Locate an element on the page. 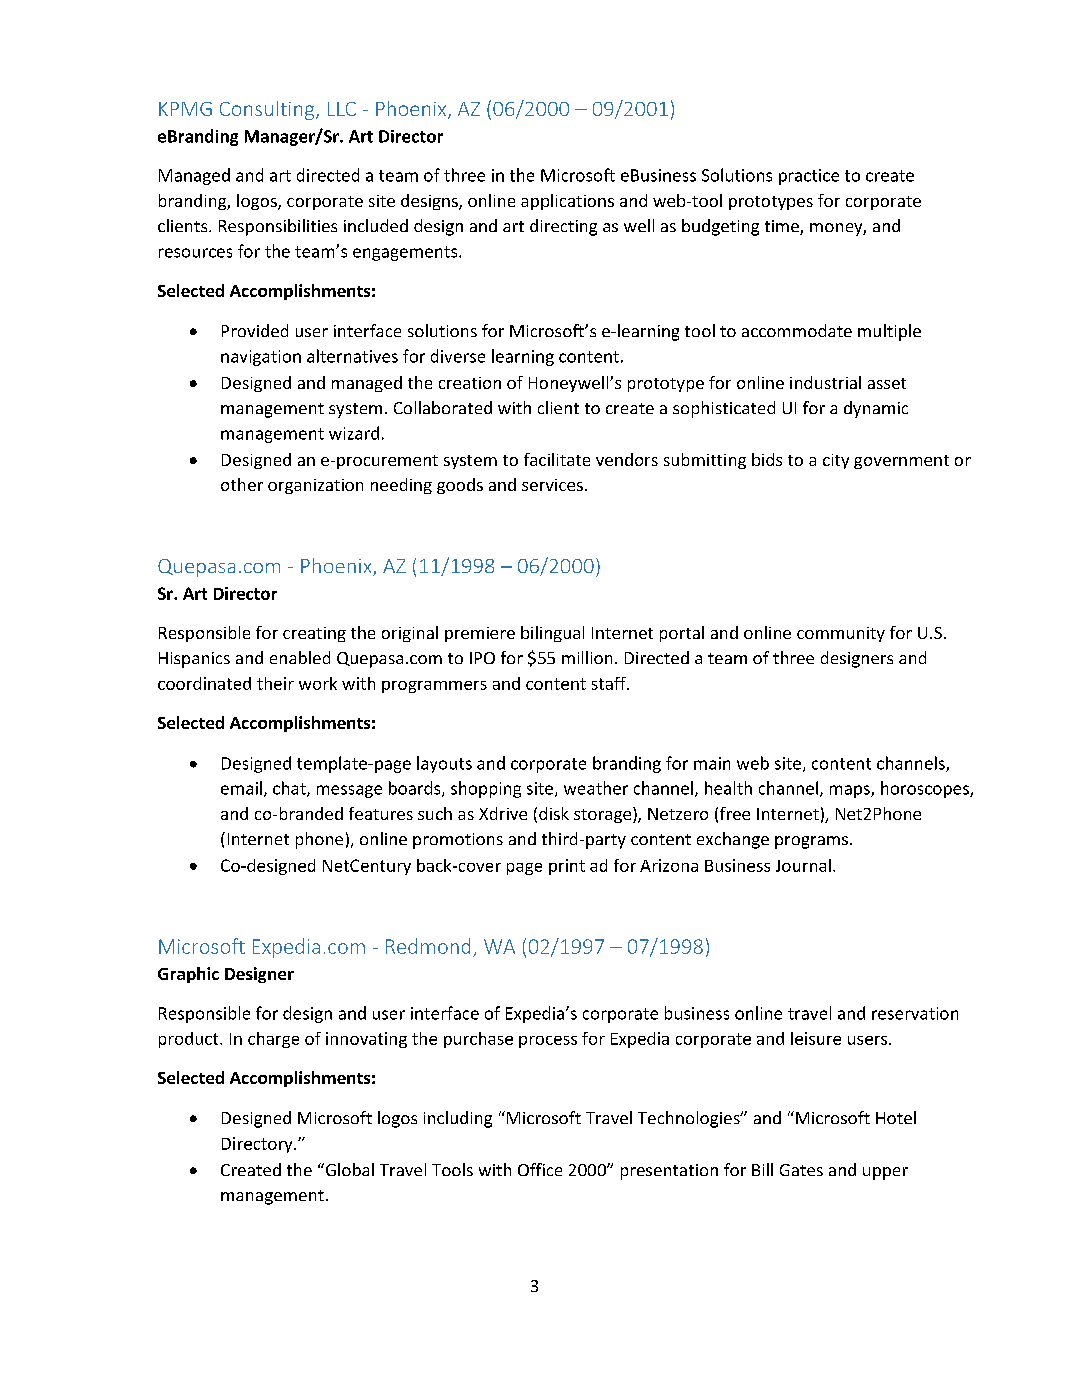 This image has height=1384, width=1069. chat is located at coordinates (290, 789).
